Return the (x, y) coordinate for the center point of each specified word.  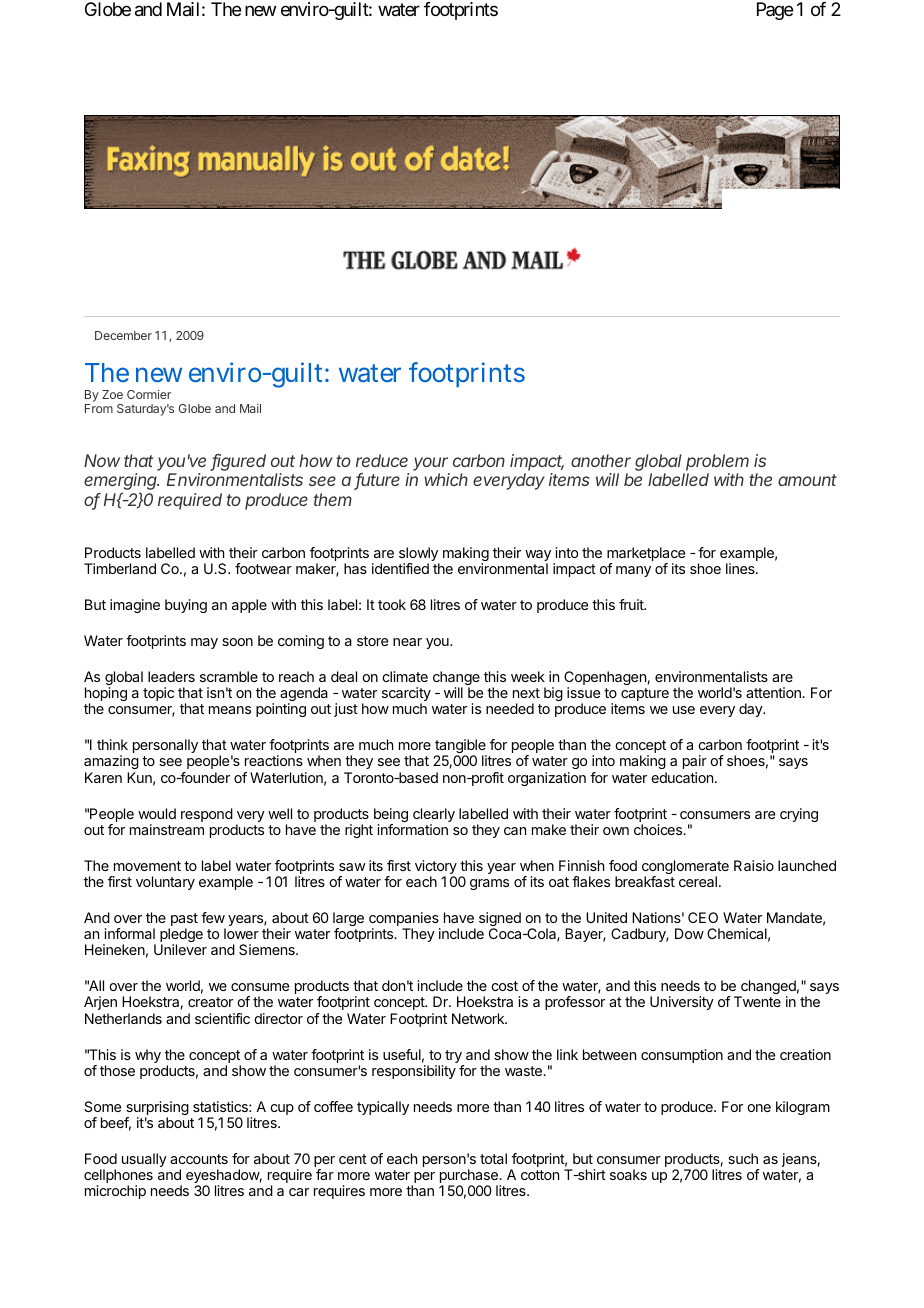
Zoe (112, 394)
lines (741, 568)
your (431, 465)
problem (717, 462)
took (392, 604)
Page (775, 11)
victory (436, 868)
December (123, 335)
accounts (199, 1159)
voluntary (165, 883)
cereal (698, 881)
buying (186, 606)
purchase (470, 1177)
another (601, 460)
